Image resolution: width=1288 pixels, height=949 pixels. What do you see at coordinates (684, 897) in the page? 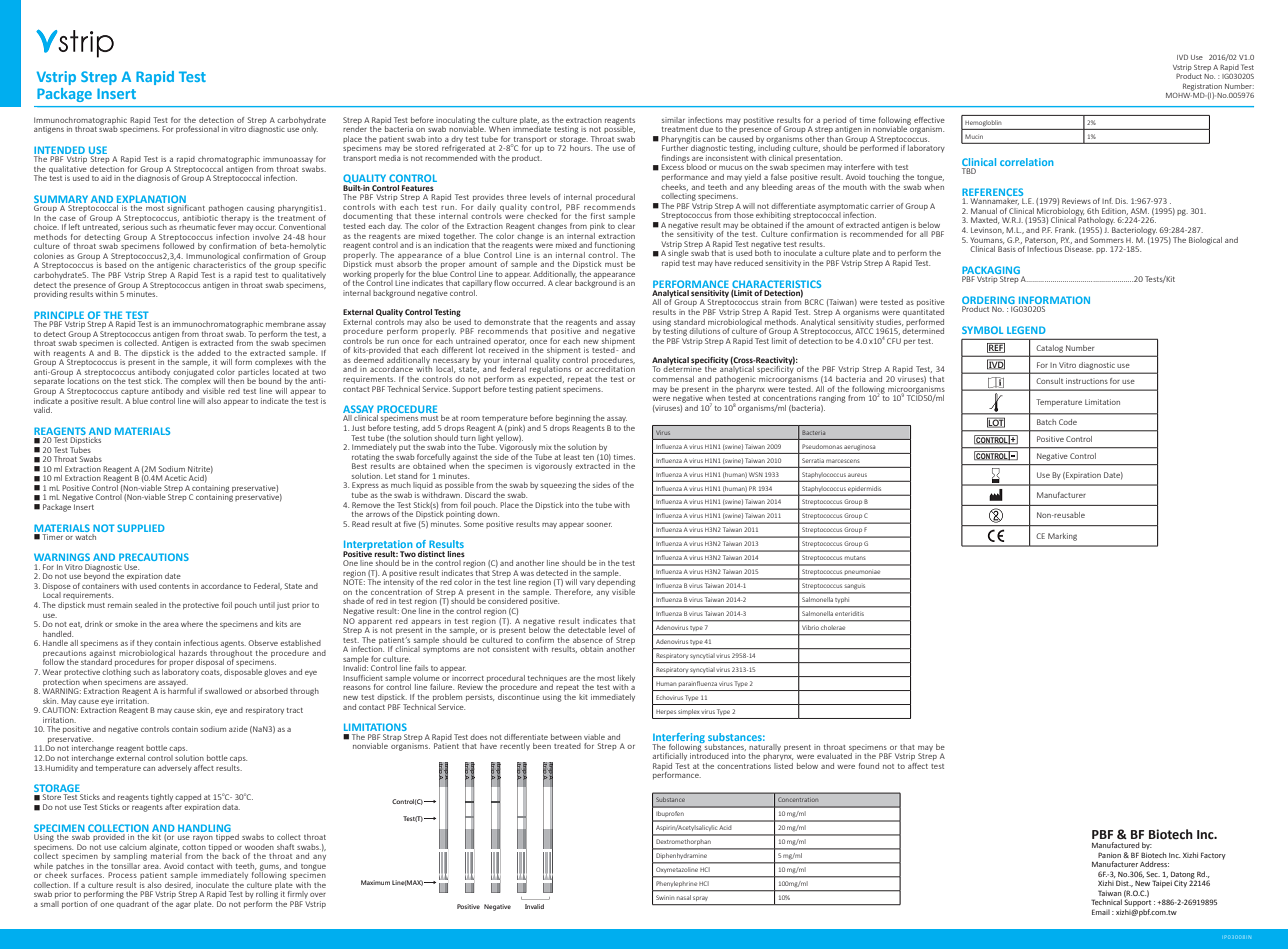
I see `nasal` at bounding box center [684, 897].
